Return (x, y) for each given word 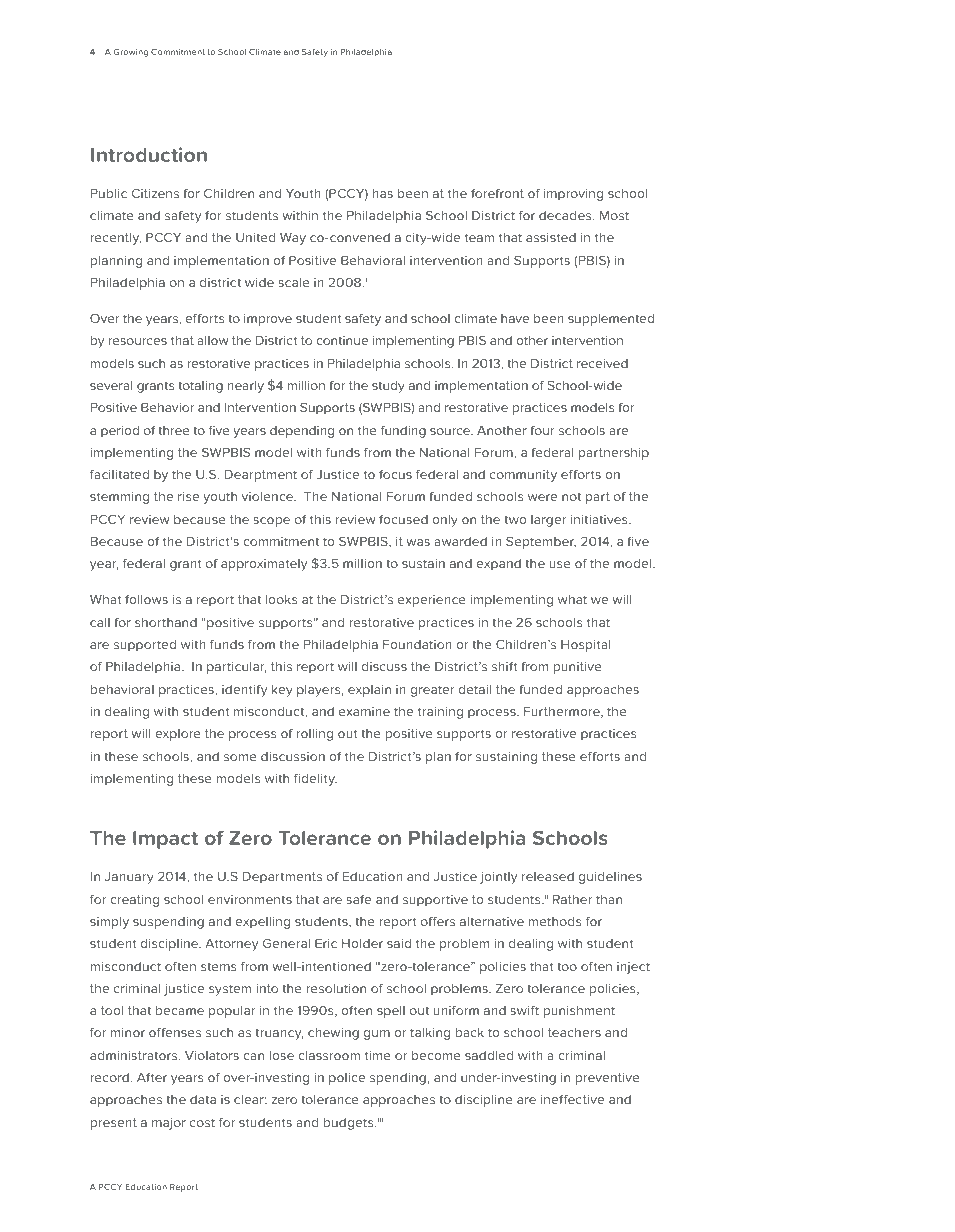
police (347, 1079)
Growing (131, 53)
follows (146, 599)
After (152, 1077)
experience (432, 601)
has (383, 193)
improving (573, 195)
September (541, 542)
